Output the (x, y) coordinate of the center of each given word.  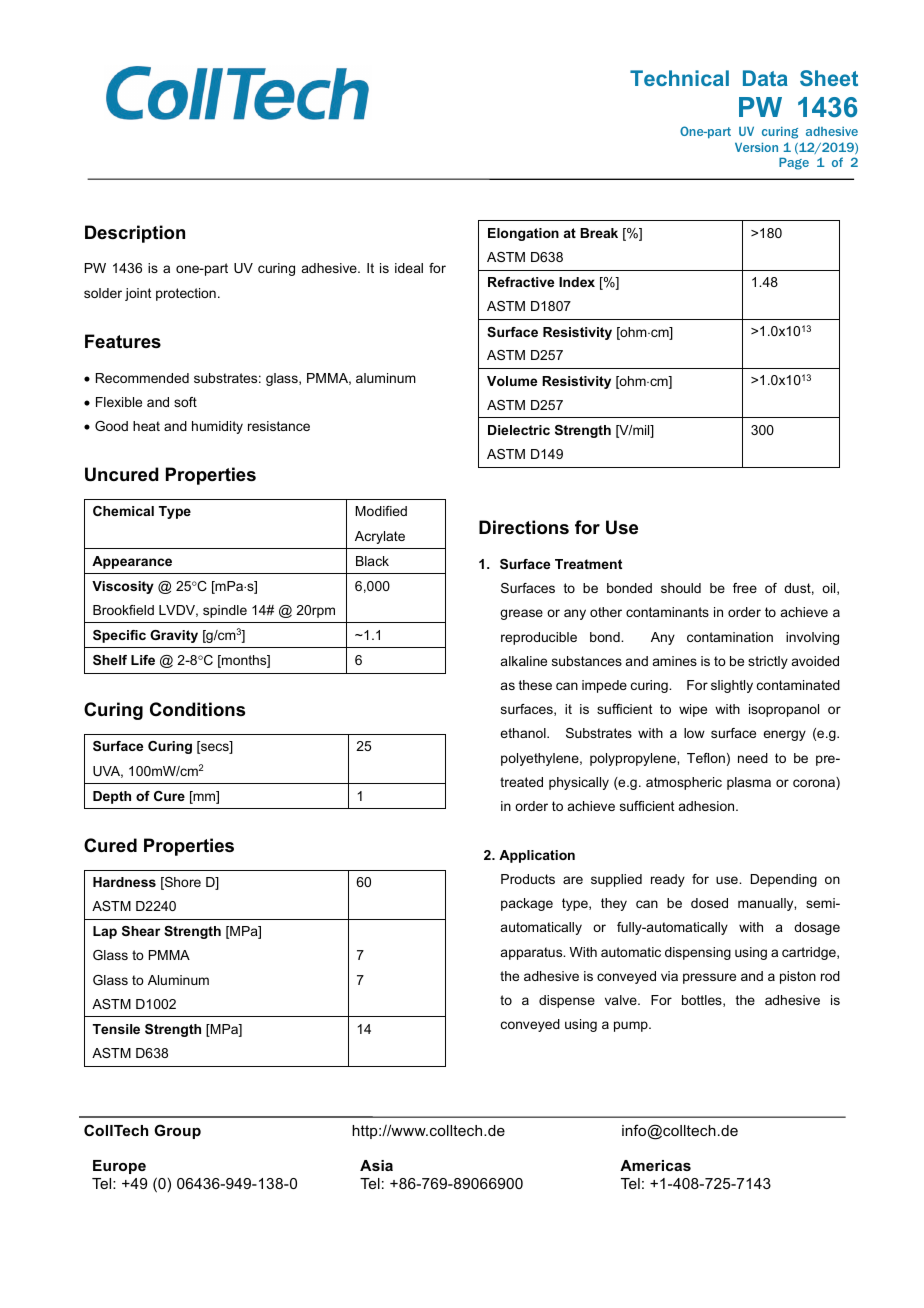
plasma (749, 783)
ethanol (524, 733)
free (745, 588)
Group (177, 1131)
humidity (217, 427)
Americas (655, 1165)
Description (135, 234)
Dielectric (519, 430)
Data (765, 78)
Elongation (523, 234)
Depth (112, 797)
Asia (376, 1165)
